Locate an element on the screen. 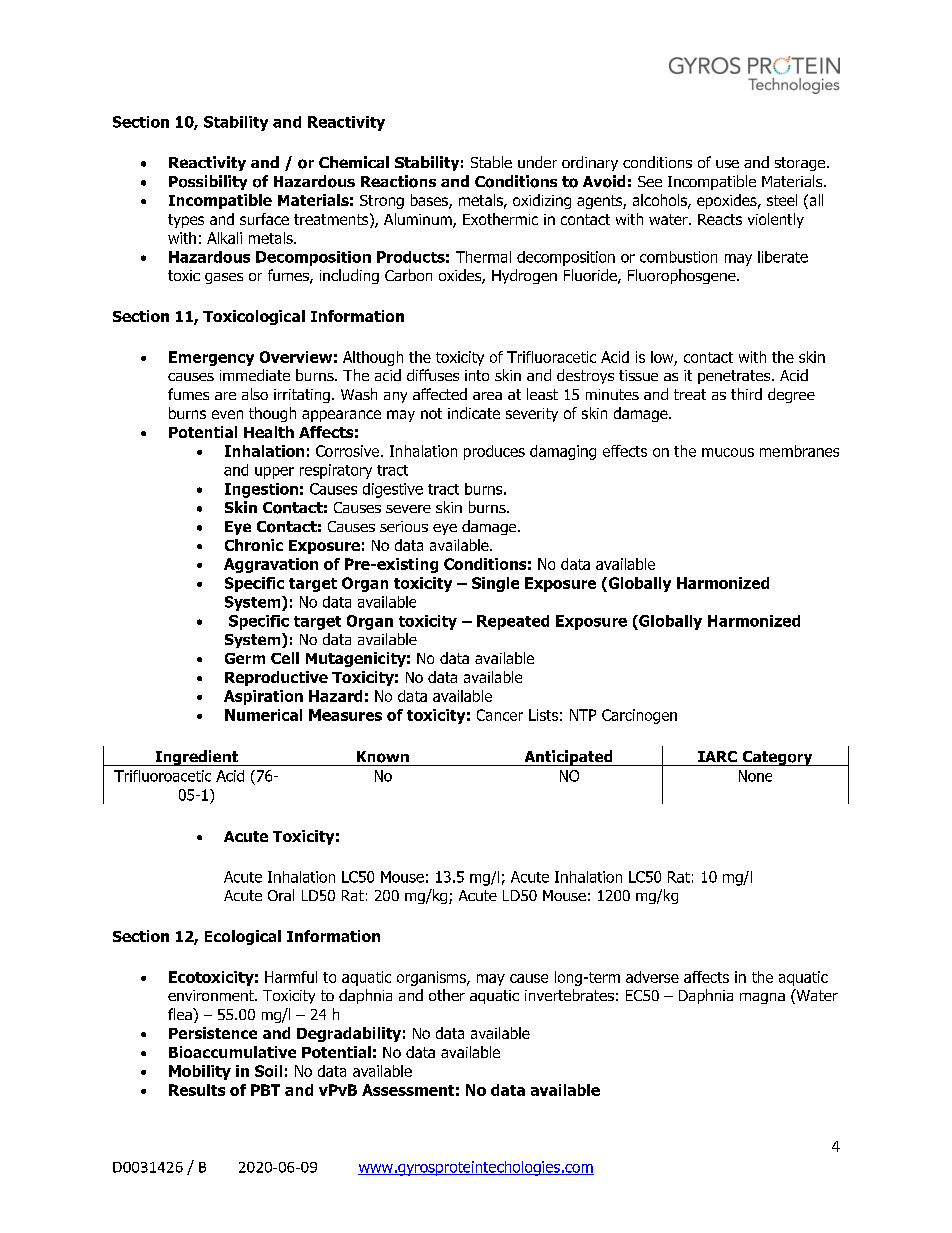 This screenshot has width=952, height=1233. surface is located at coordinates (264, 219).
